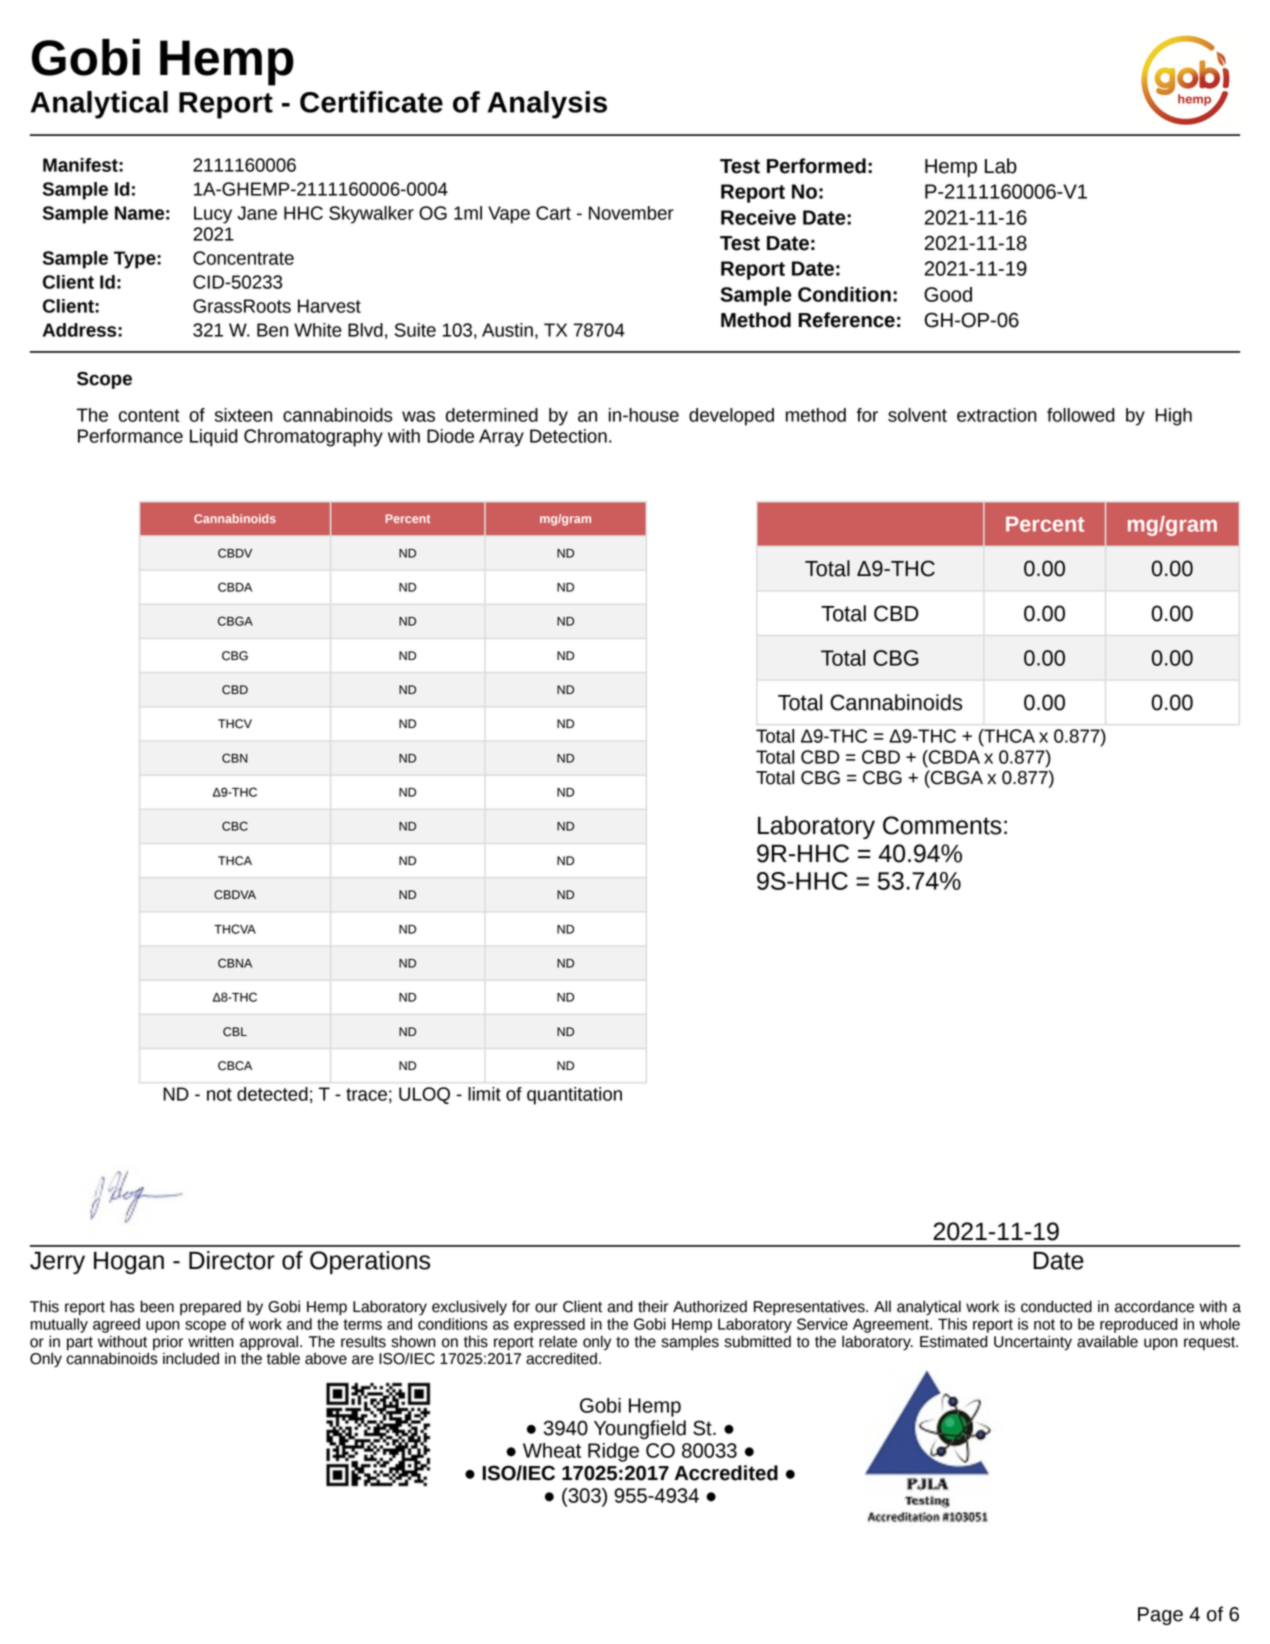 The width and height of the screenshot is (1270, 1644). I want to click on Comments, so click(942, 825).
